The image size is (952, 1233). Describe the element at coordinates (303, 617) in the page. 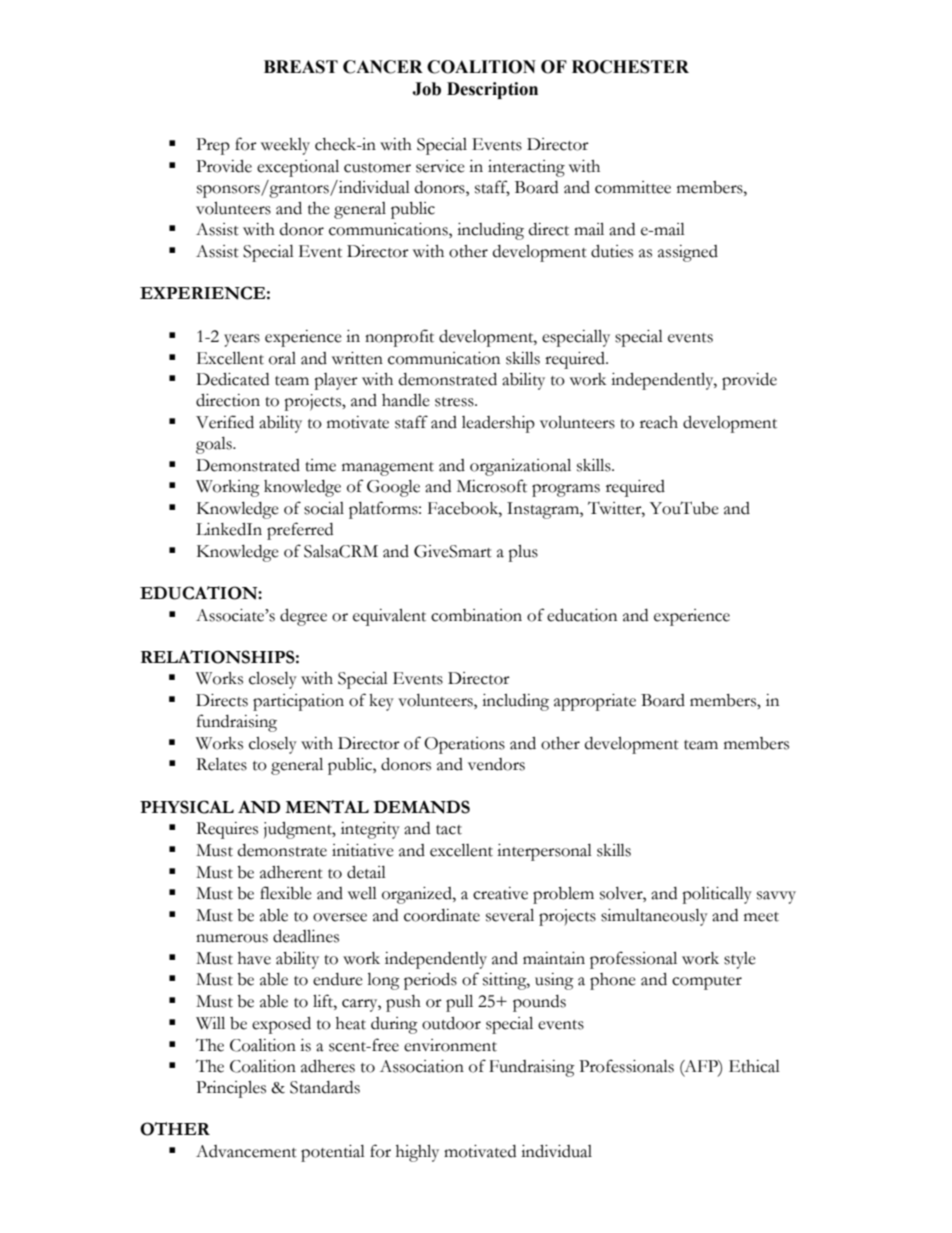

I see `degree` at that location.
